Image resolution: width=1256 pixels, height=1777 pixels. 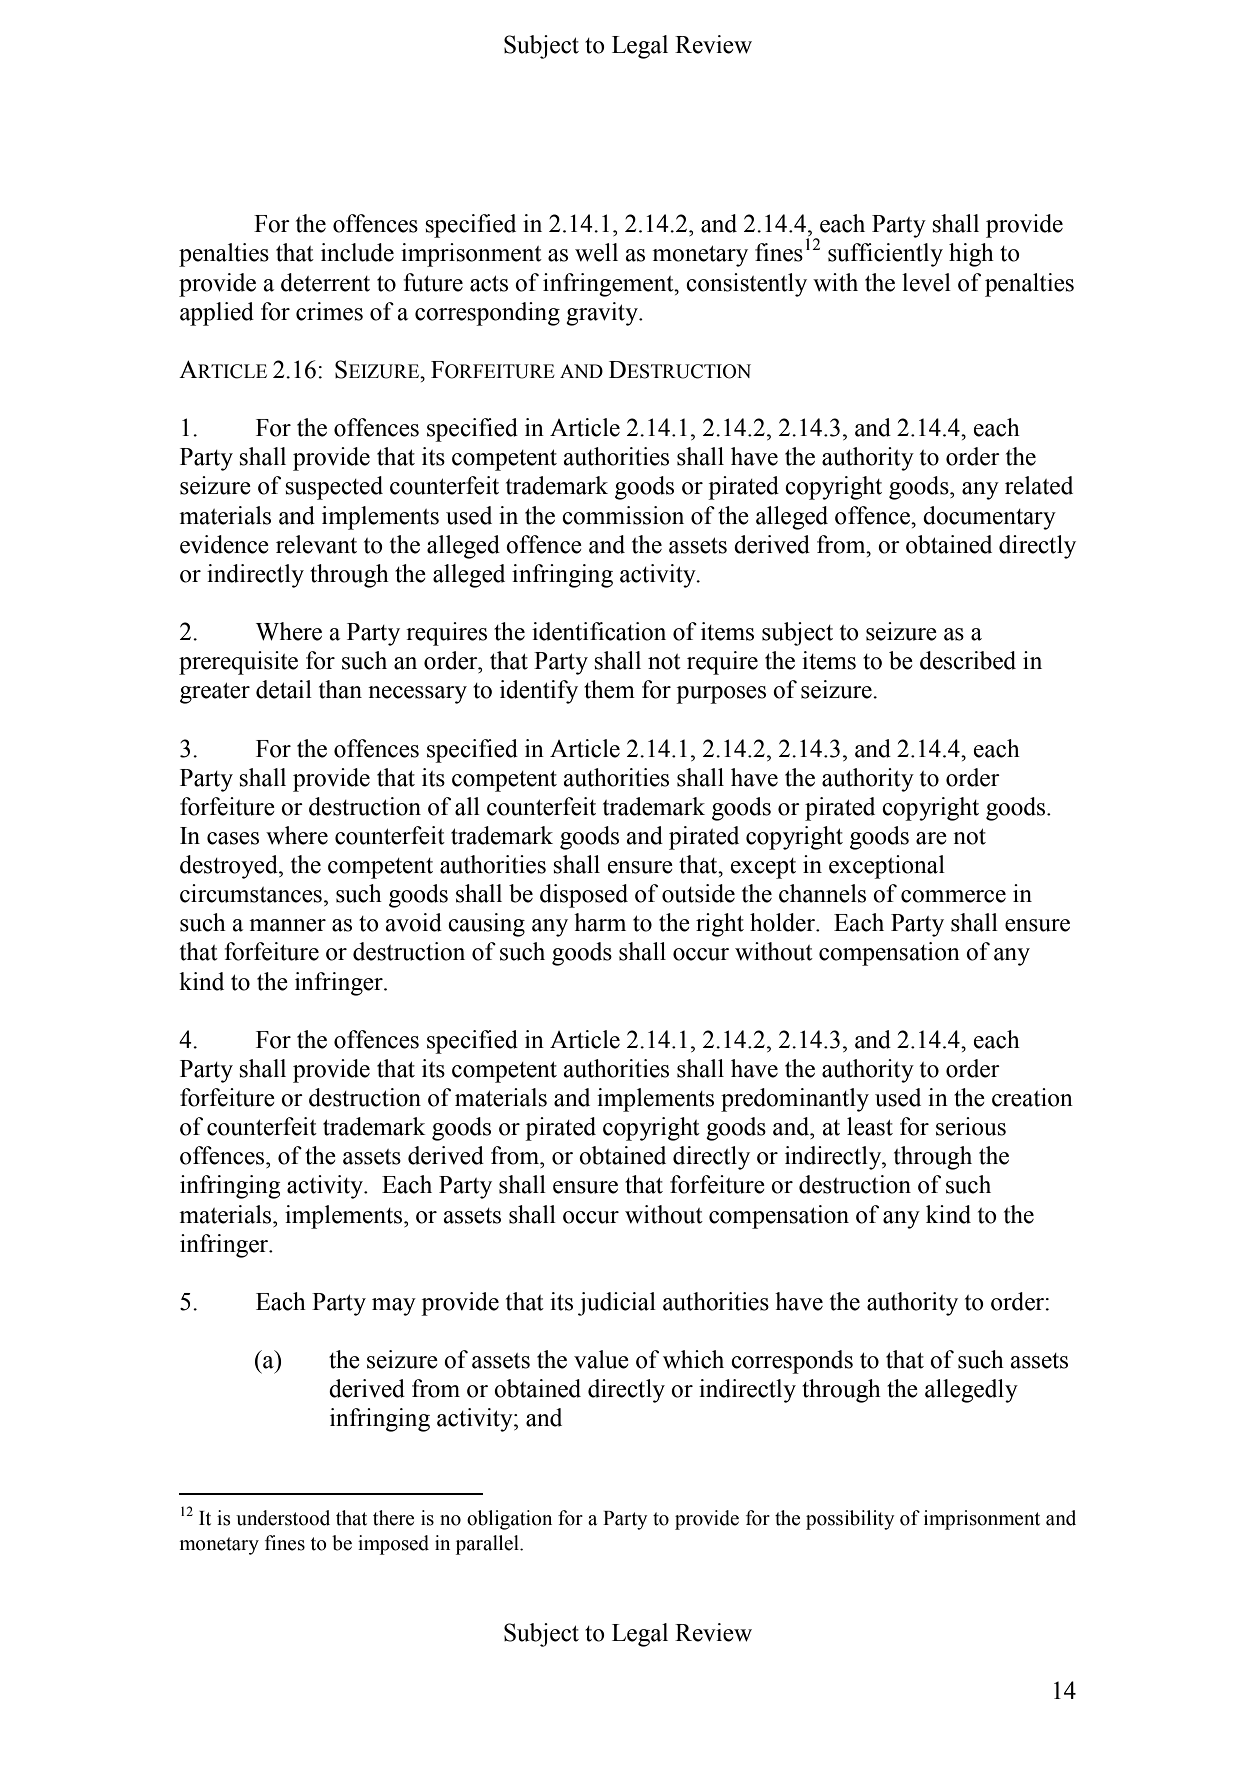 What do you see at coordinates (287, 925) in the screenshot?
I see `manner` at bounding box center [287, 925].
